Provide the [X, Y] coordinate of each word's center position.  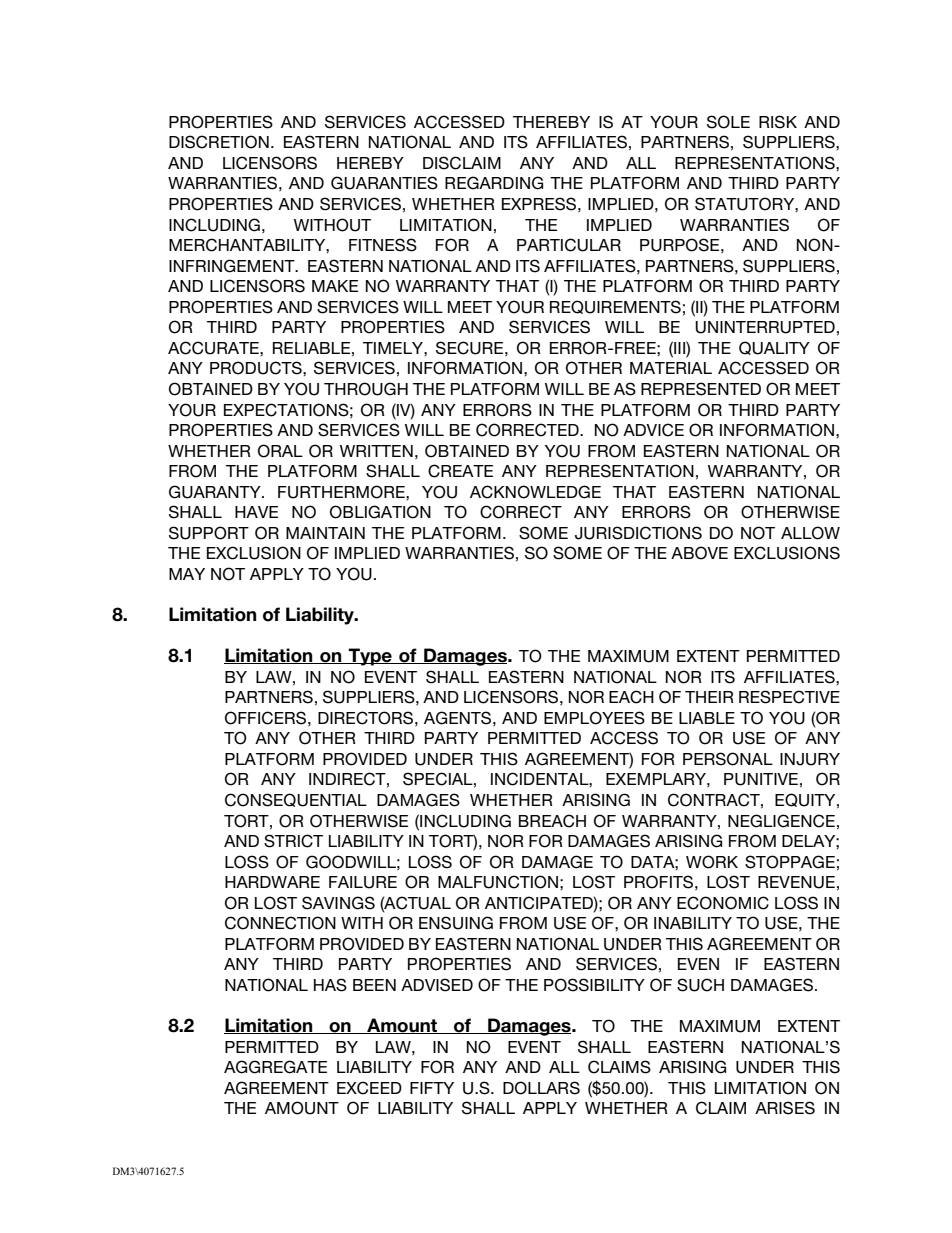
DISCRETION [219, 142]
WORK [712, 862]
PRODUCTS [257, 368]
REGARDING [494, 183]
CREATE [460, 471]
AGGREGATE [275, 1067]
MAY [187, 574]
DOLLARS [541, 1088]
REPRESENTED [701, 389]
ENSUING [456, 923]
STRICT [293, 841]
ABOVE [699, 553]
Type [370, 657]
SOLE [728, 122]
